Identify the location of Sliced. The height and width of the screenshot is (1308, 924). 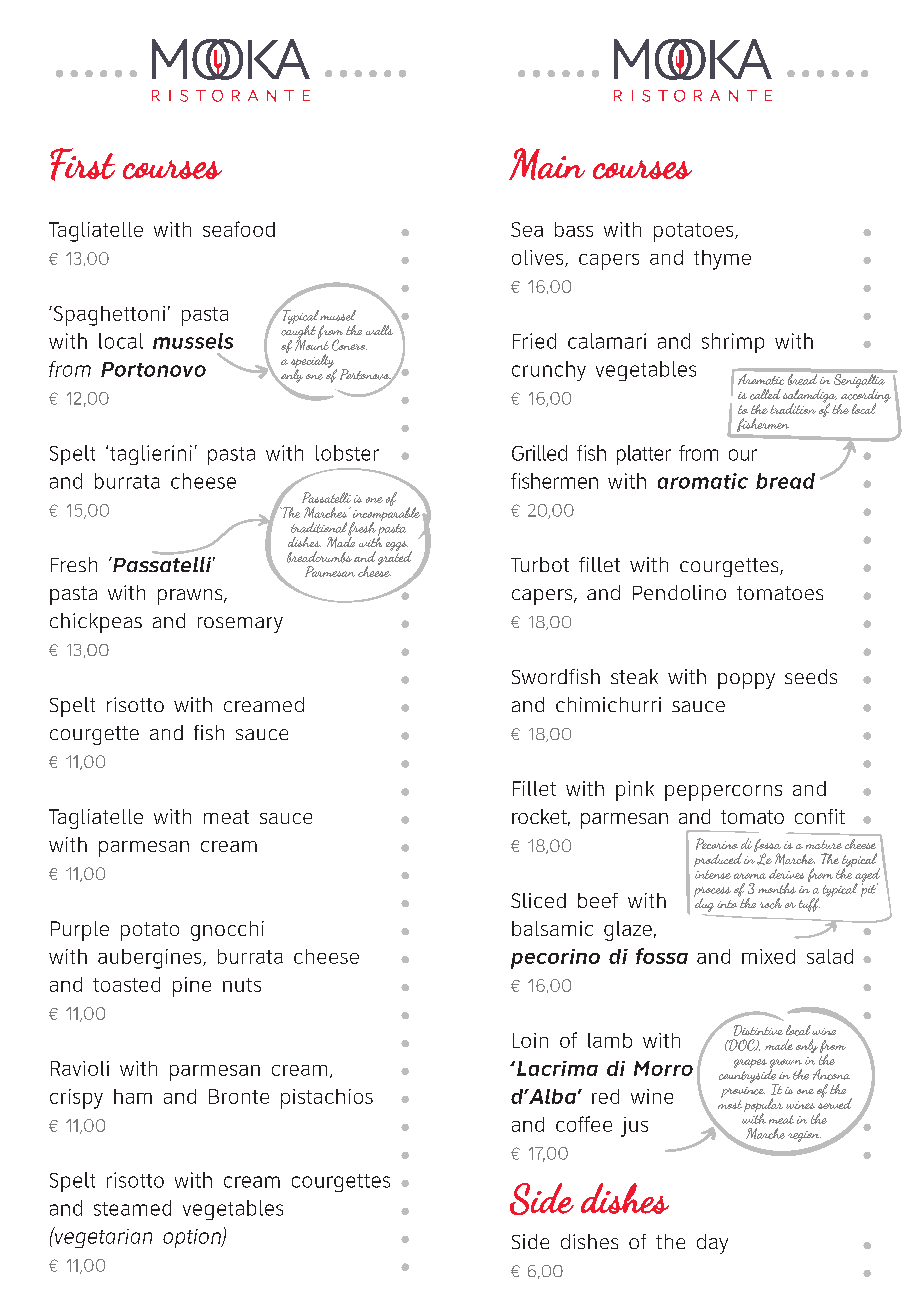
(538, 900).
